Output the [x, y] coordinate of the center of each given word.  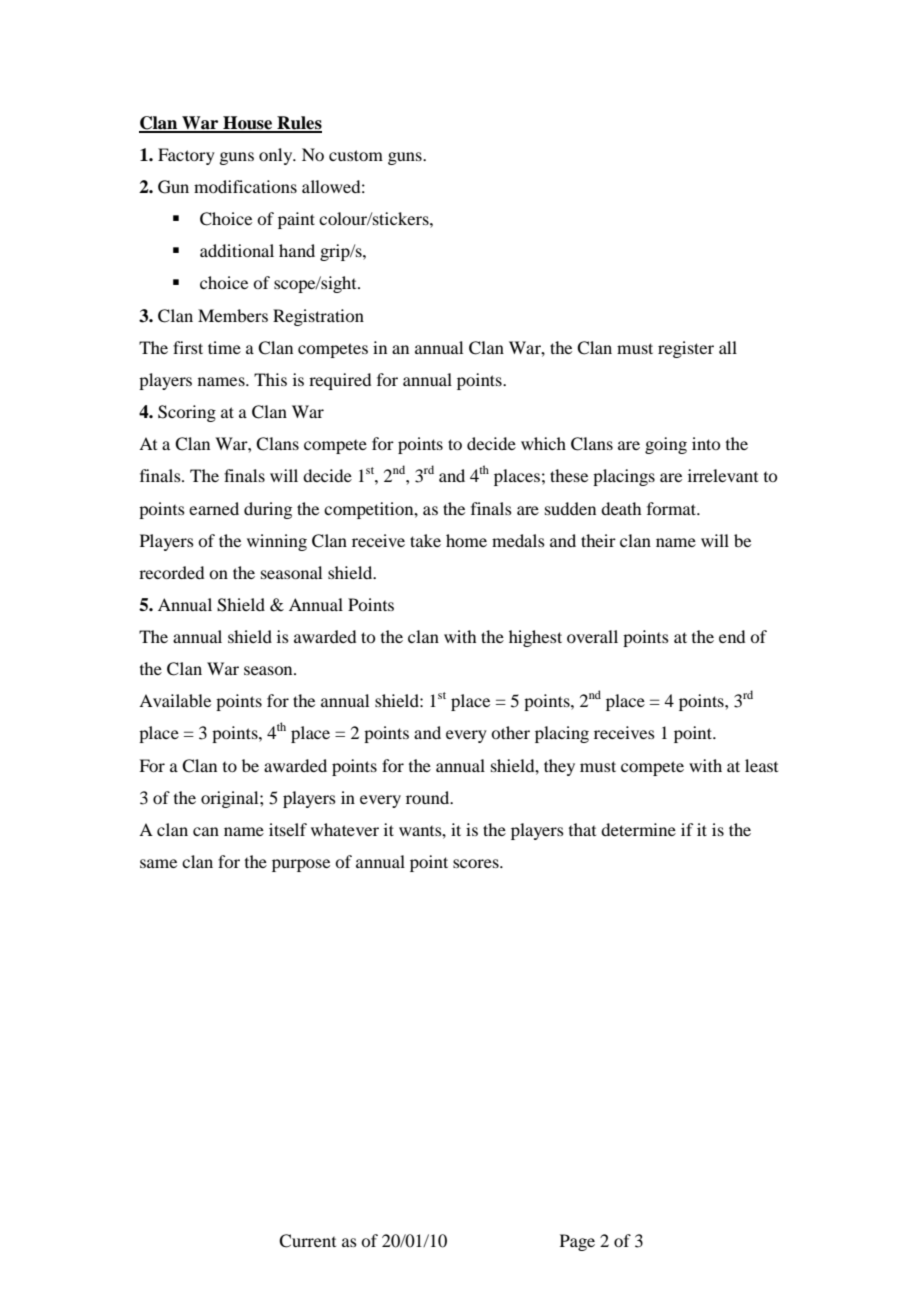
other [510, 732]
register [686, 349]
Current [307, 1241]
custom [356, 155]
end [732, 636]
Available [175, 700]
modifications [245, 186]
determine [638, 829]
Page [577, 1242]
